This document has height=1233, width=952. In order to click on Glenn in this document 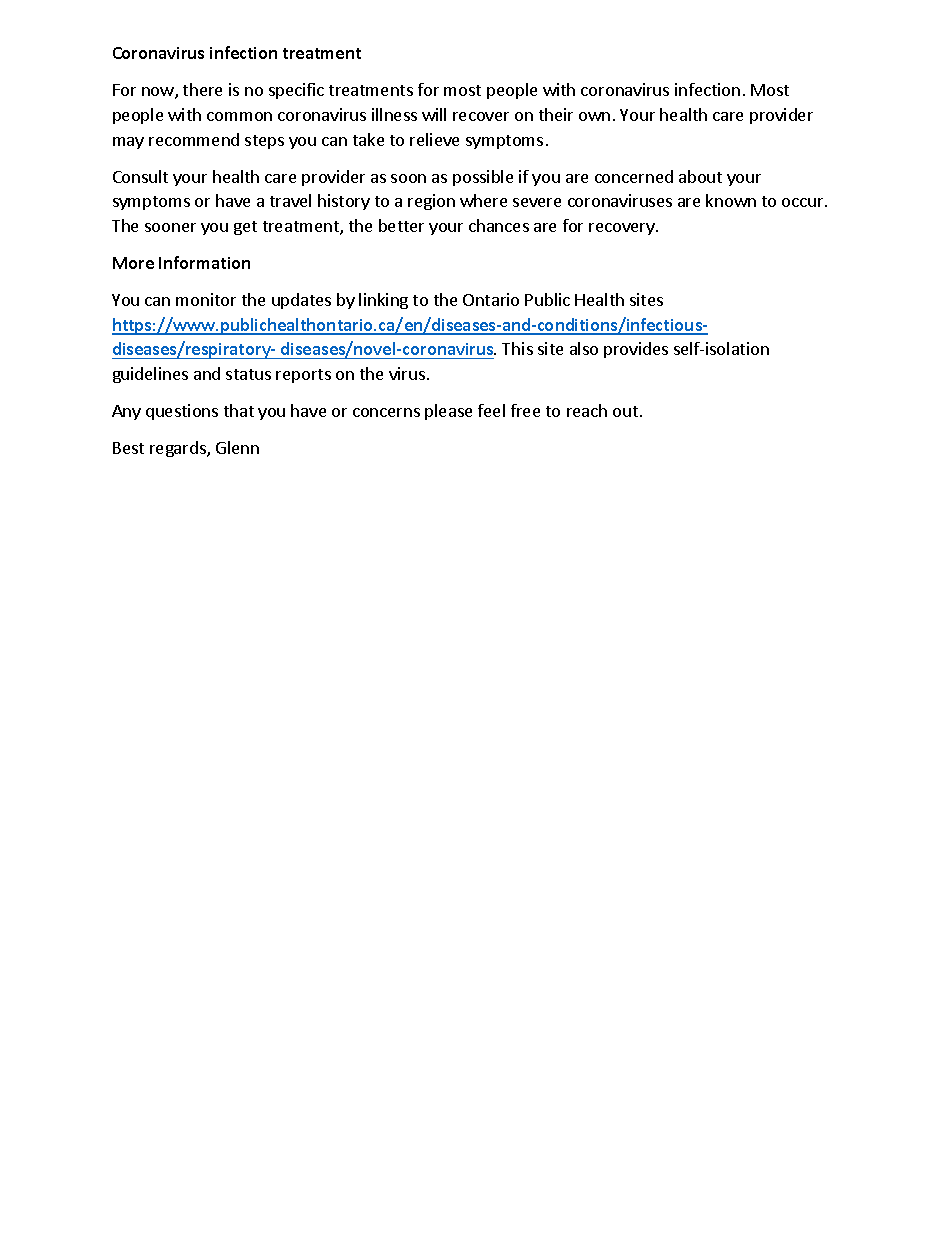, I will do `click(237, 447)`.
